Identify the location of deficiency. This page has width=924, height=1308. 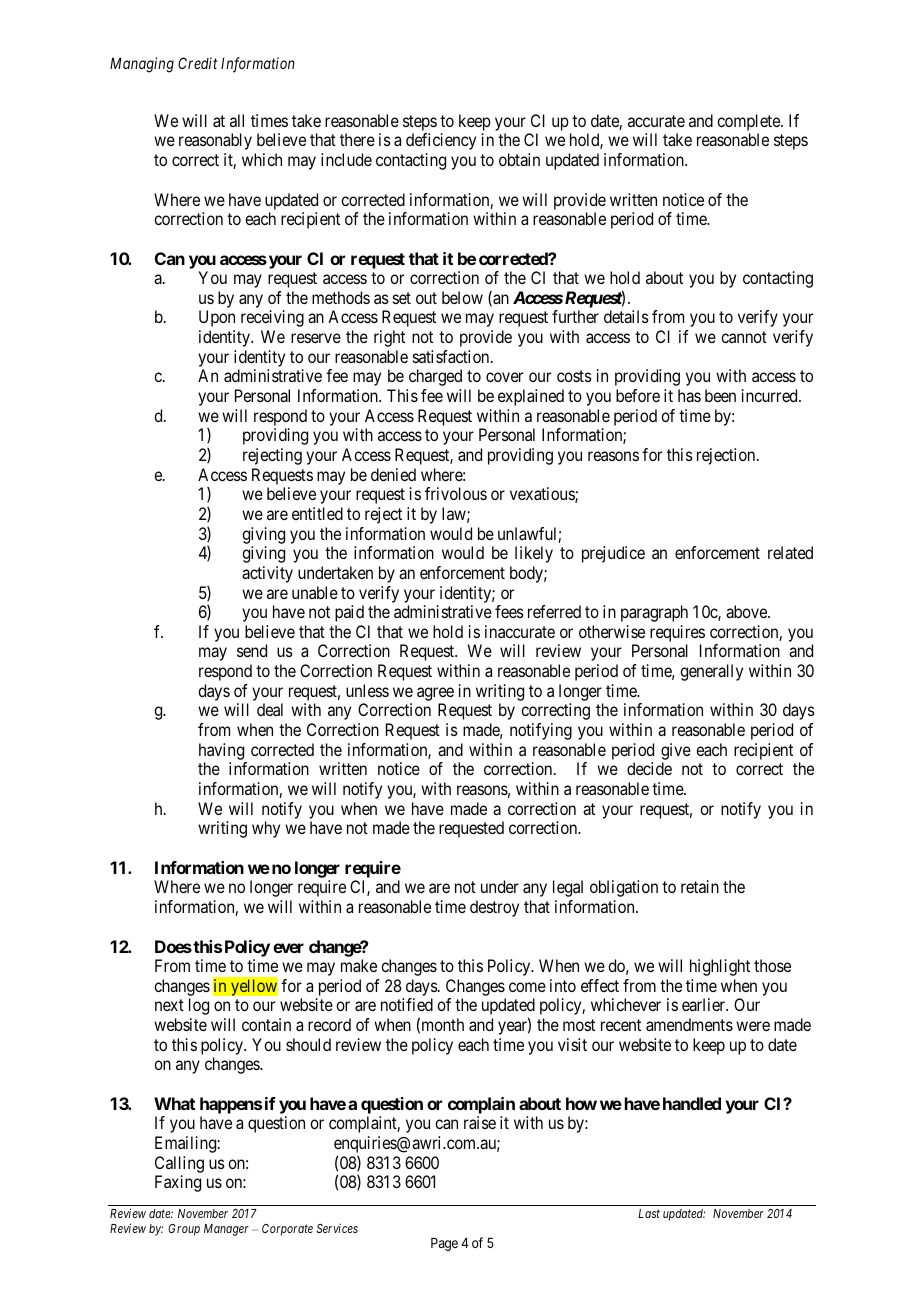
(441, 141).
